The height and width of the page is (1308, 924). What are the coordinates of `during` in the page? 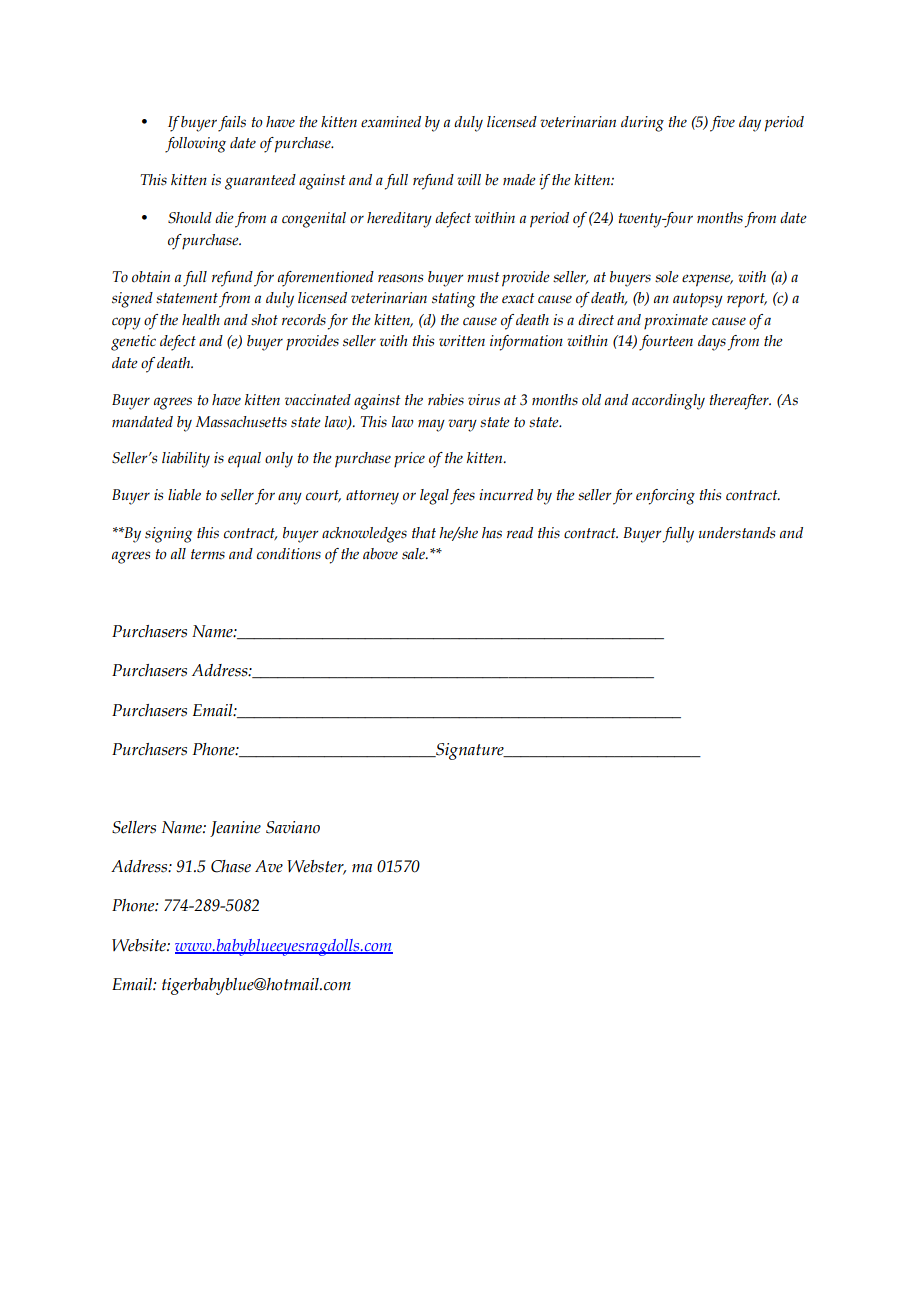 It's located at (642, 124).
